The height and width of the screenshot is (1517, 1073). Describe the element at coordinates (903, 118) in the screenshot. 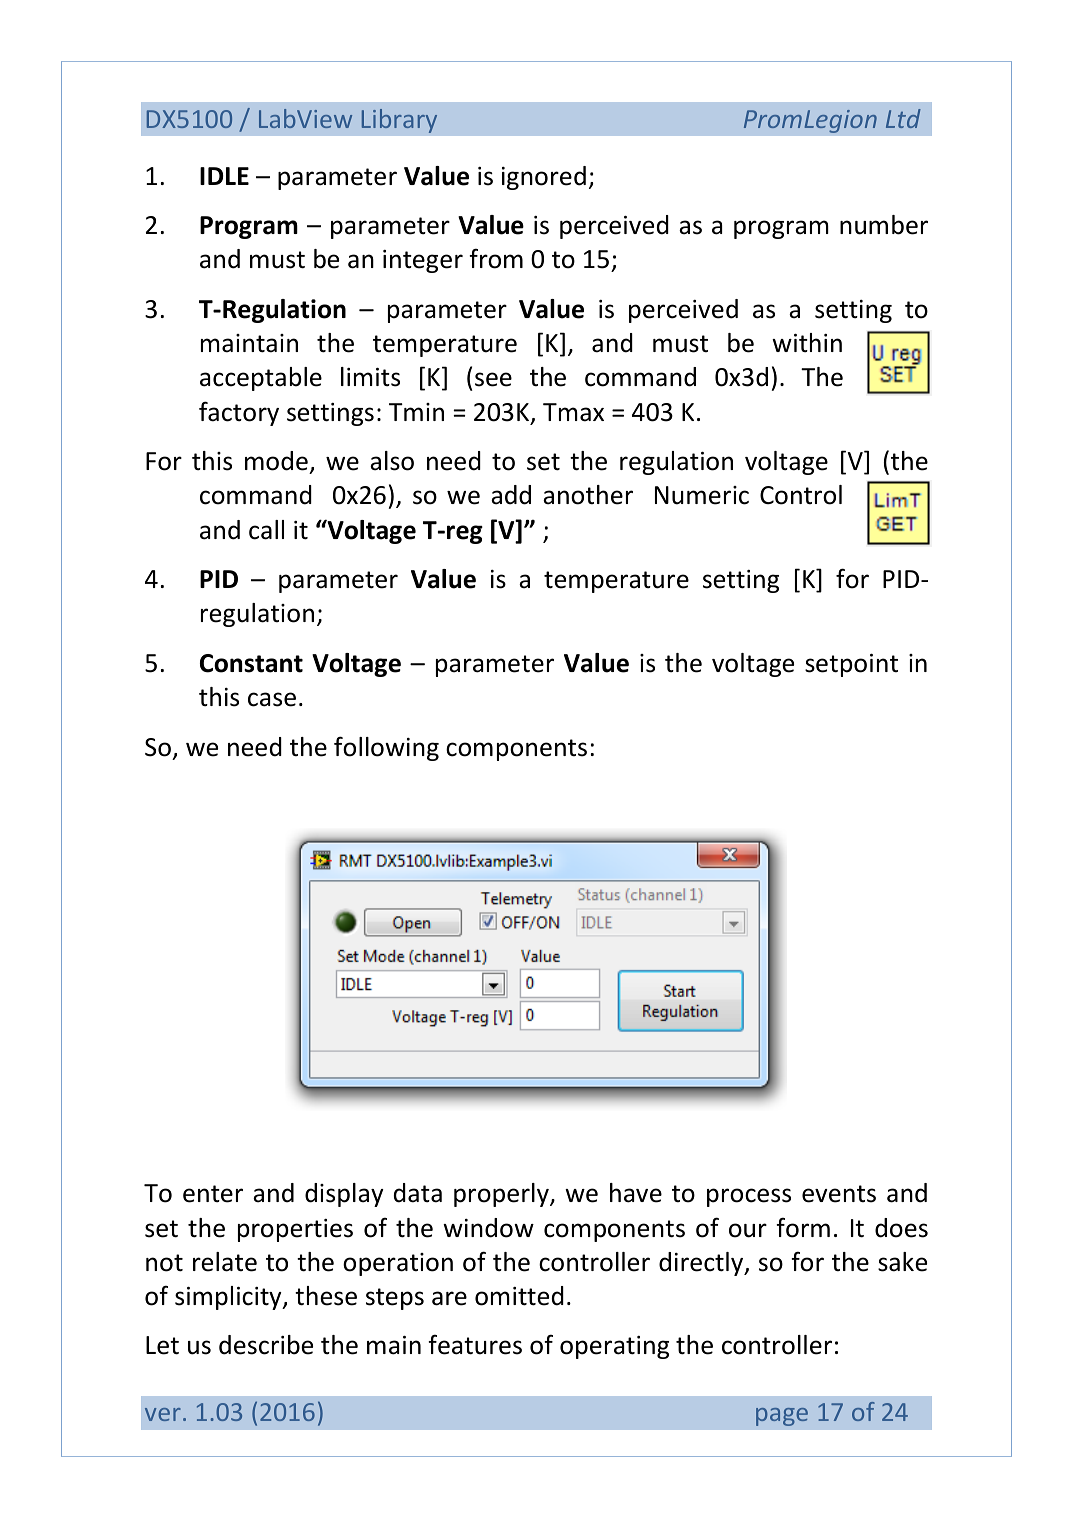

I see `Ltd` at that location.
